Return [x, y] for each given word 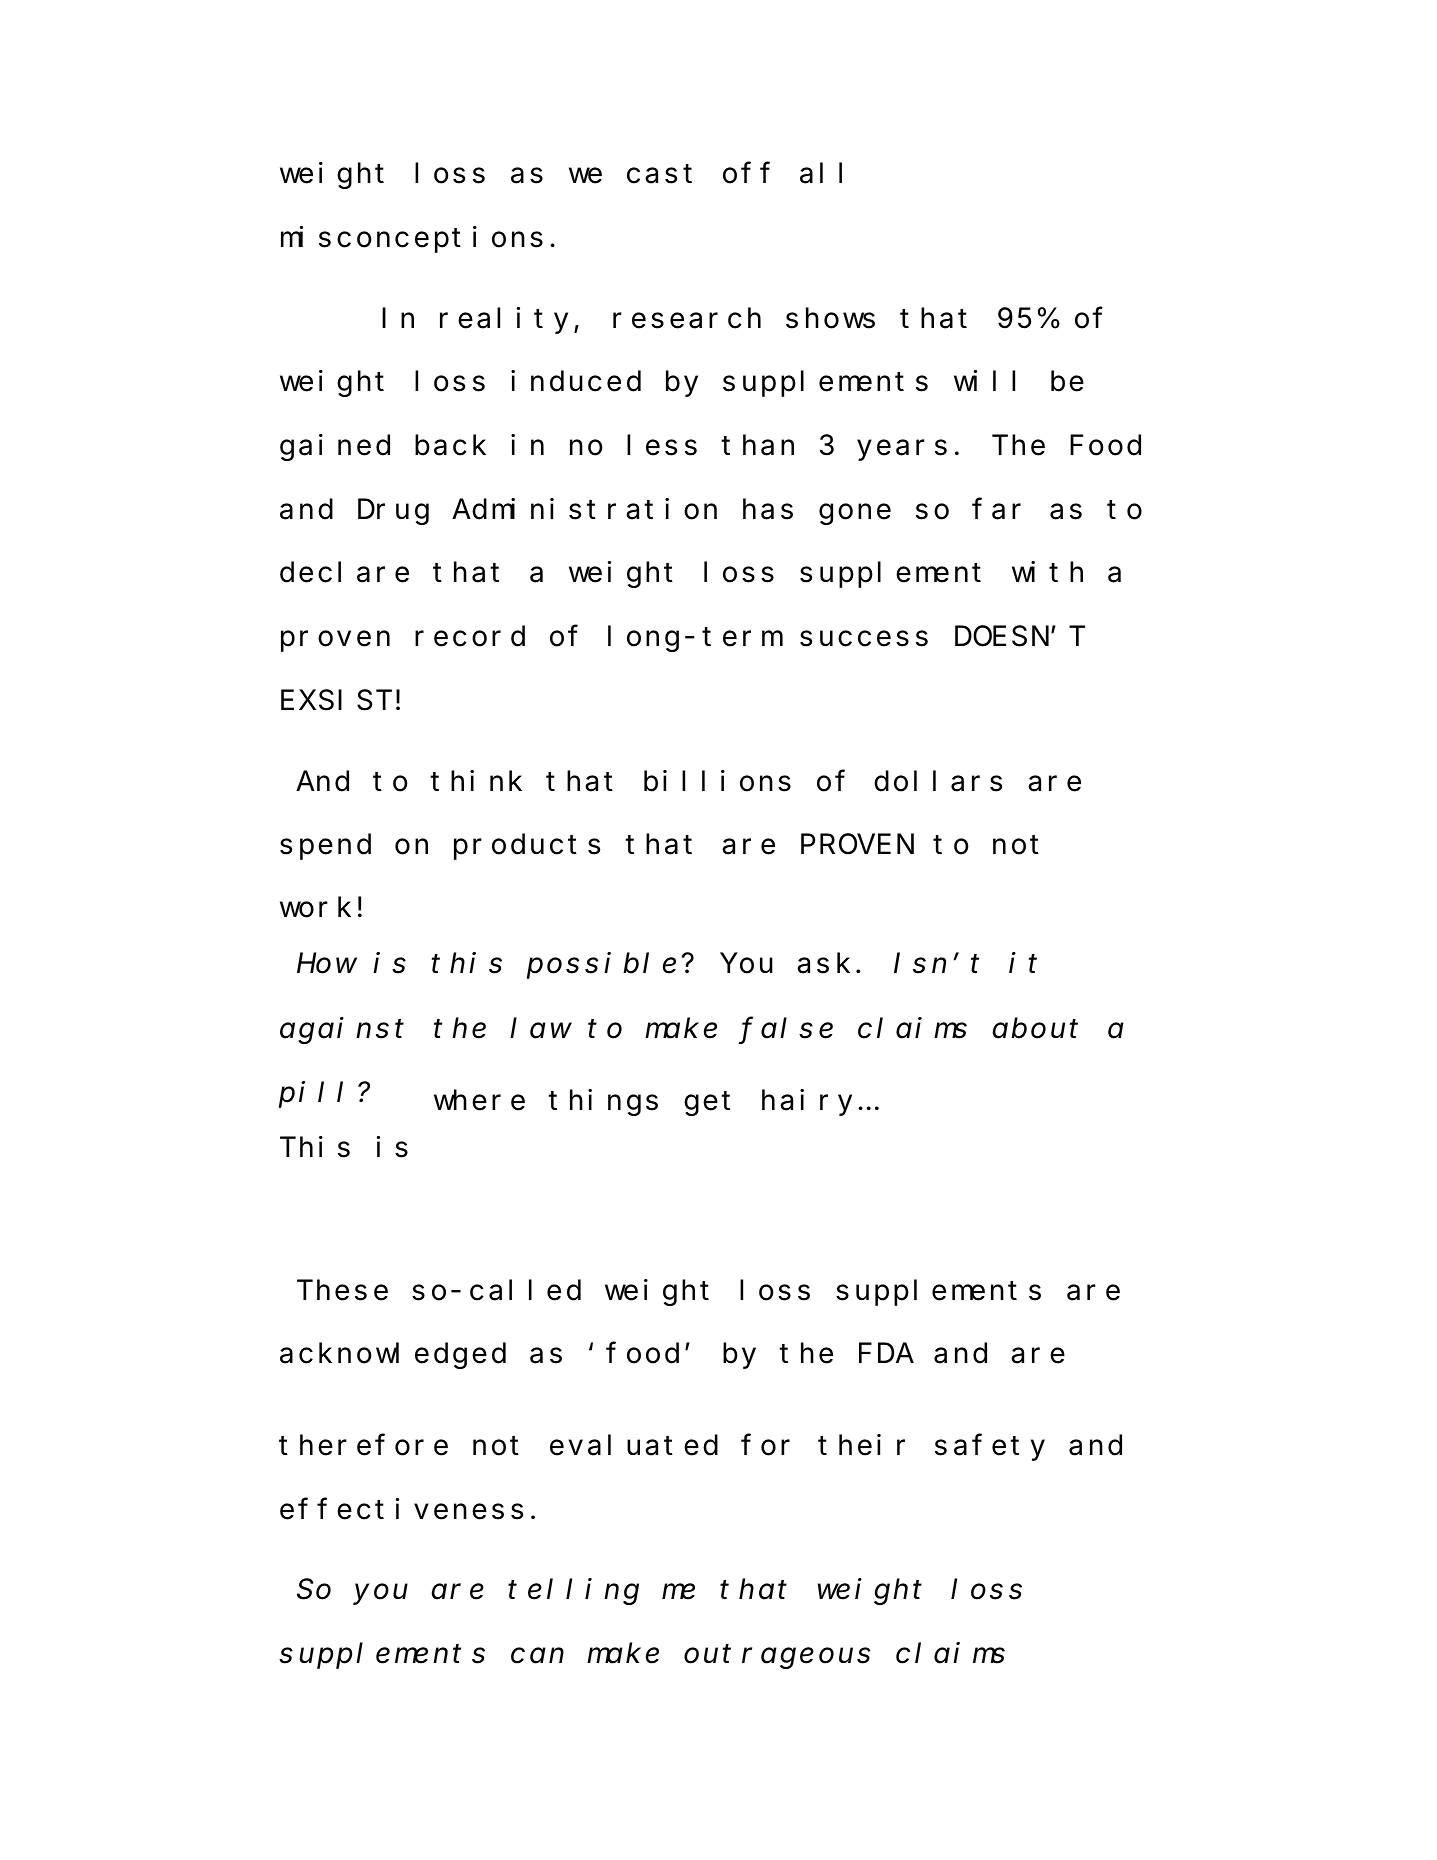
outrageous [777, 1657]
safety [990, 1448]
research [687, 318]
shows [830, 318]
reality [504, 320]
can [537, 1656]
